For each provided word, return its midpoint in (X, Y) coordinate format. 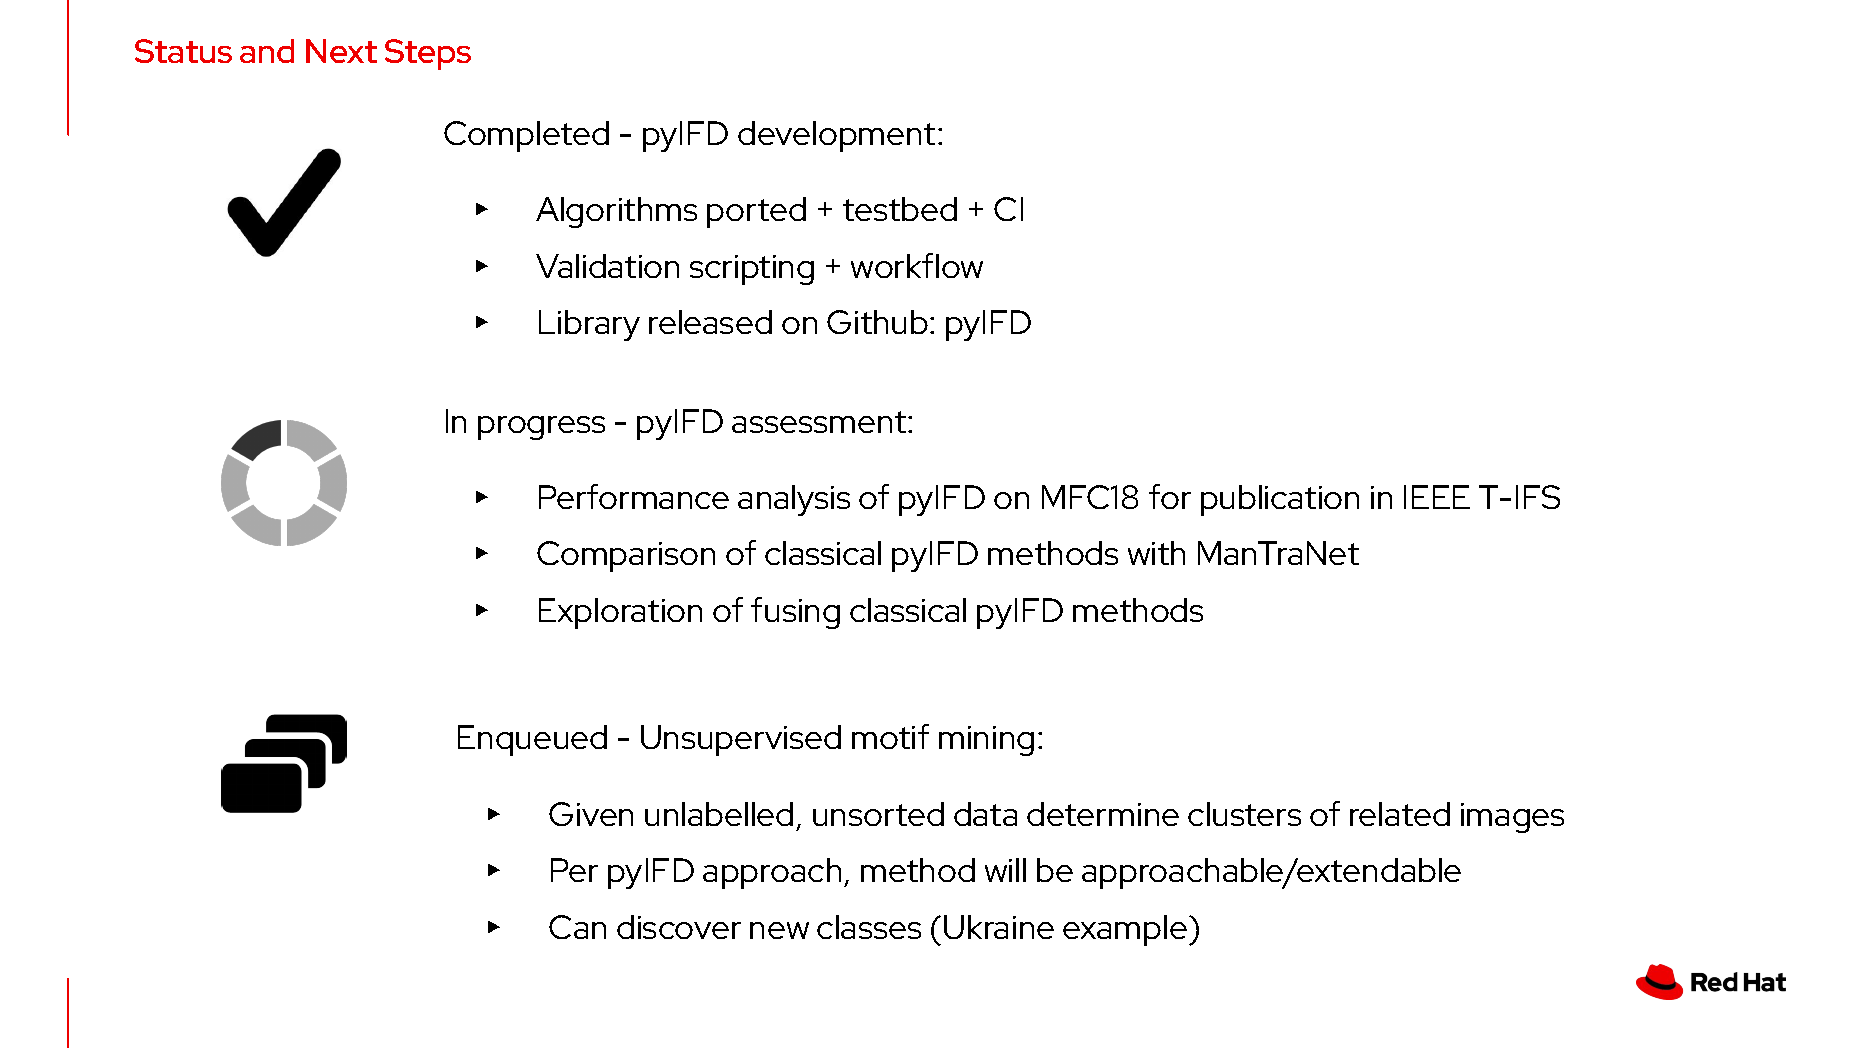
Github (877, 322)
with (1156, 553)
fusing (795, 613)
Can (577, 927)
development (836, 136)
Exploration (620, 613)
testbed (900, 209)
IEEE (1437, 497)
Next (341, 51)
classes (869, 927)
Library (589, 325)
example (1126, 930)
